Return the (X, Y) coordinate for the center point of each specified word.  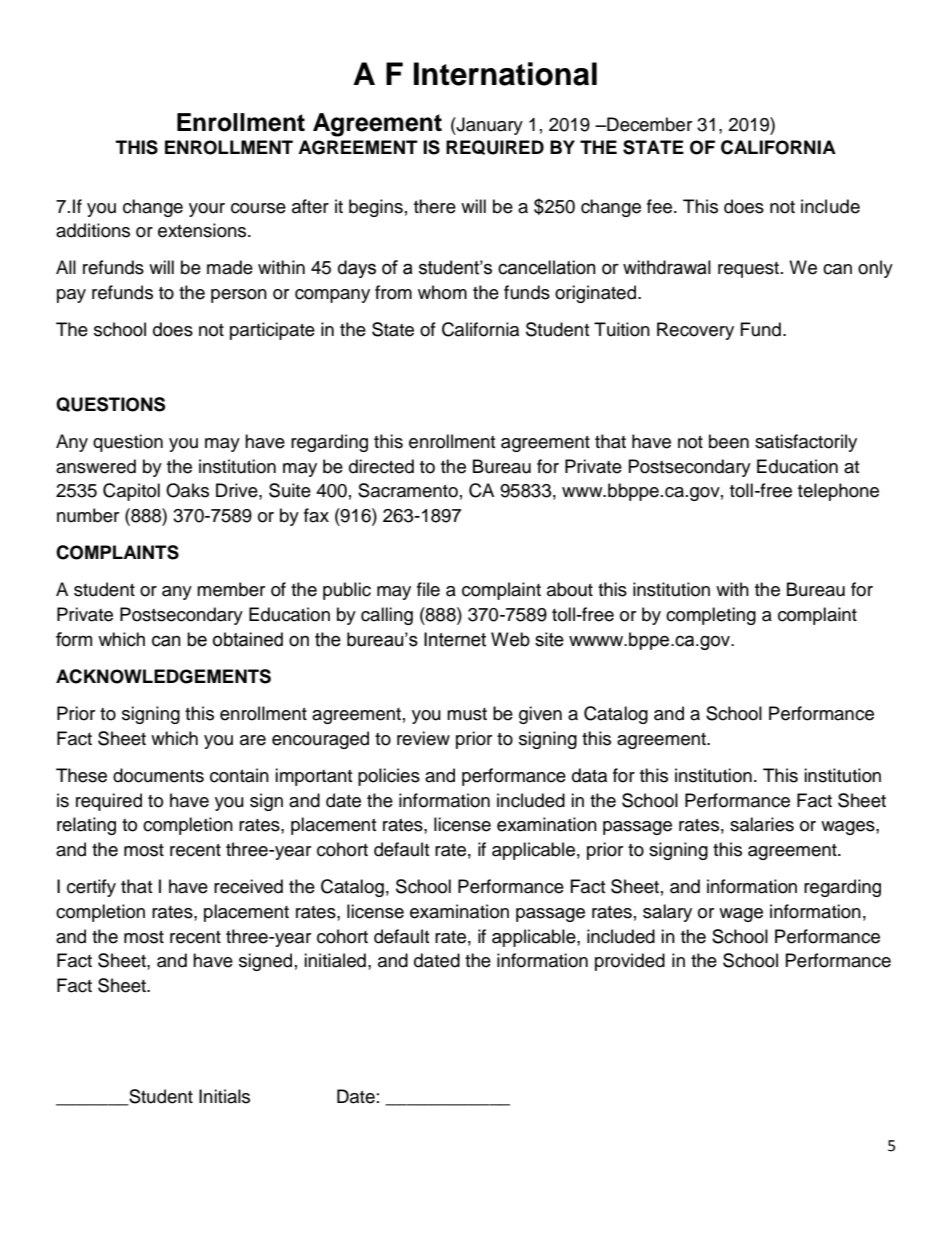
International (505, 74)
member (231, 589)
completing (711, 616)
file (428, 589)
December (648, 124)
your (207, 210)
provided (630, 962)
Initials (224, 1096)
